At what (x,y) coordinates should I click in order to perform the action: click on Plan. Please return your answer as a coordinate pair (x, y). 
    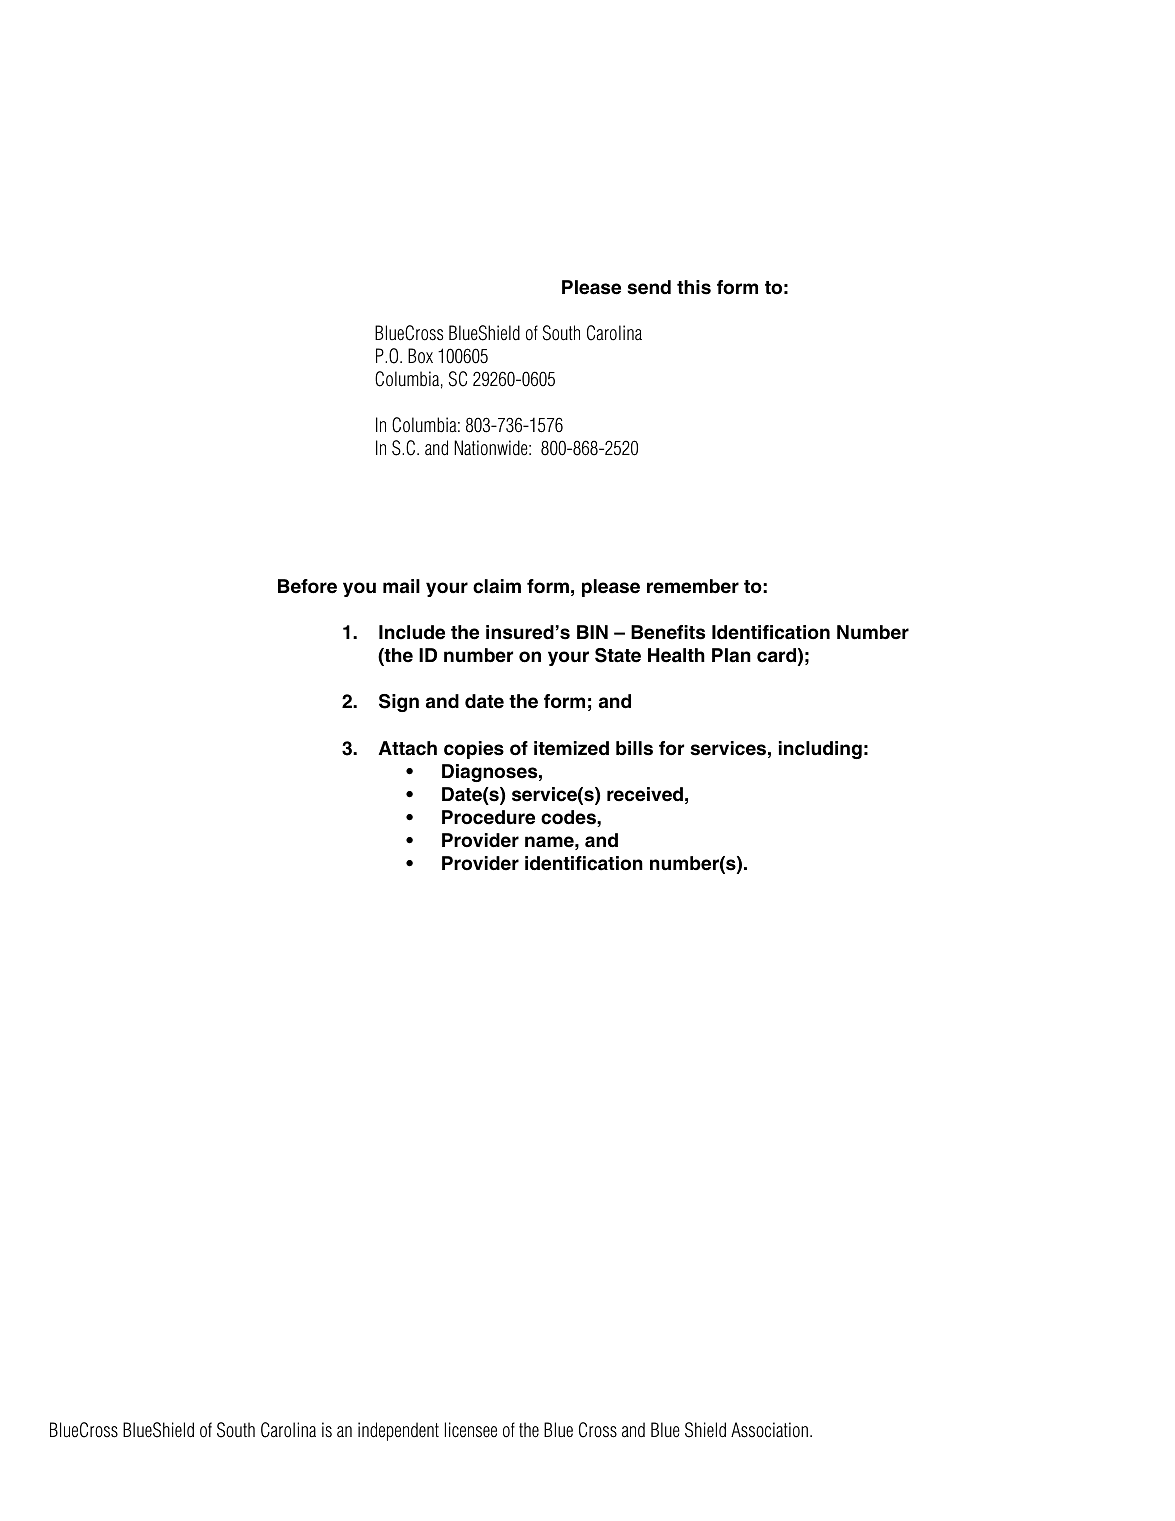
    Looking at the image, I should click on (731, 655).
